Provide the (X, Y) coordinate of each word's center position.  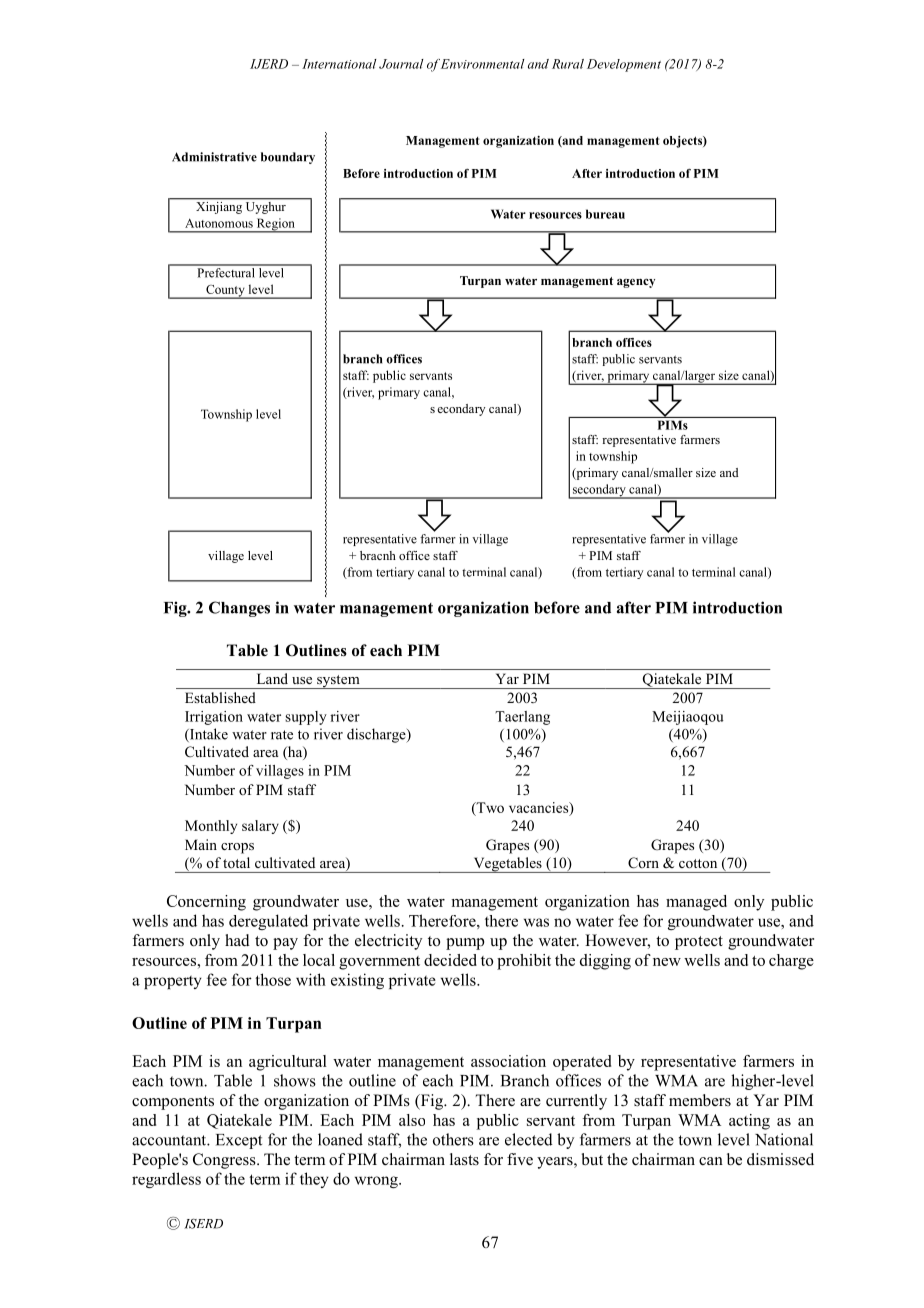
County (225, 292)
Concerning (206, 903)
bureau (605, 214)
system (338, 682)
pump (465, 944)
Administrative (214, 157)
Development (624, 65)
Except (239, 1141)
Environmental (483, 64)
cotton (698, 863)
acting (749, 1122)
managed (696, 903)
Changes (239, 609)
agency (636, 283)
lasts (464, 1159)
